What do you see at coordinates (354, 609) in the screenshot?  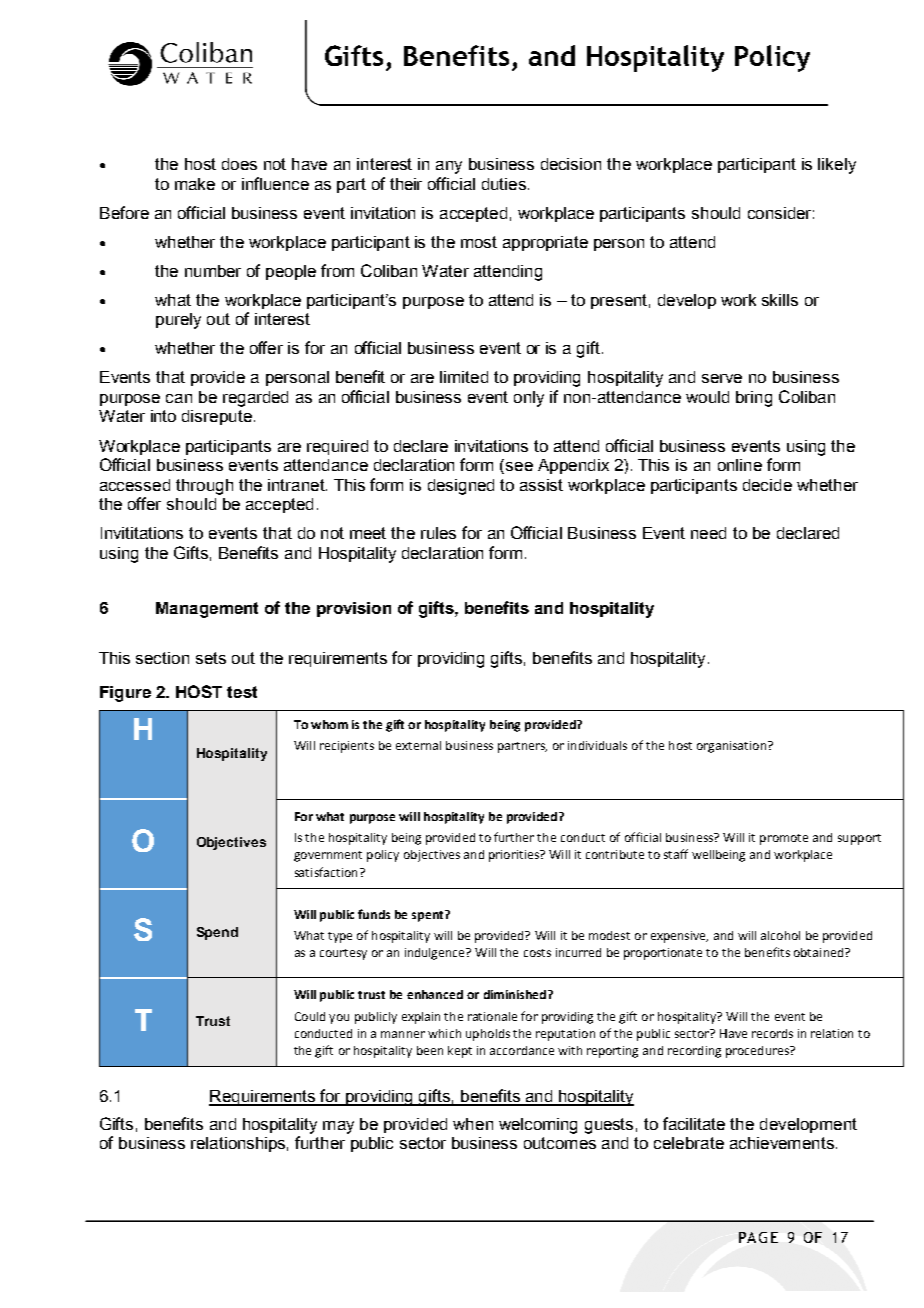 I see `provision` at bounding box center [354, 609].
